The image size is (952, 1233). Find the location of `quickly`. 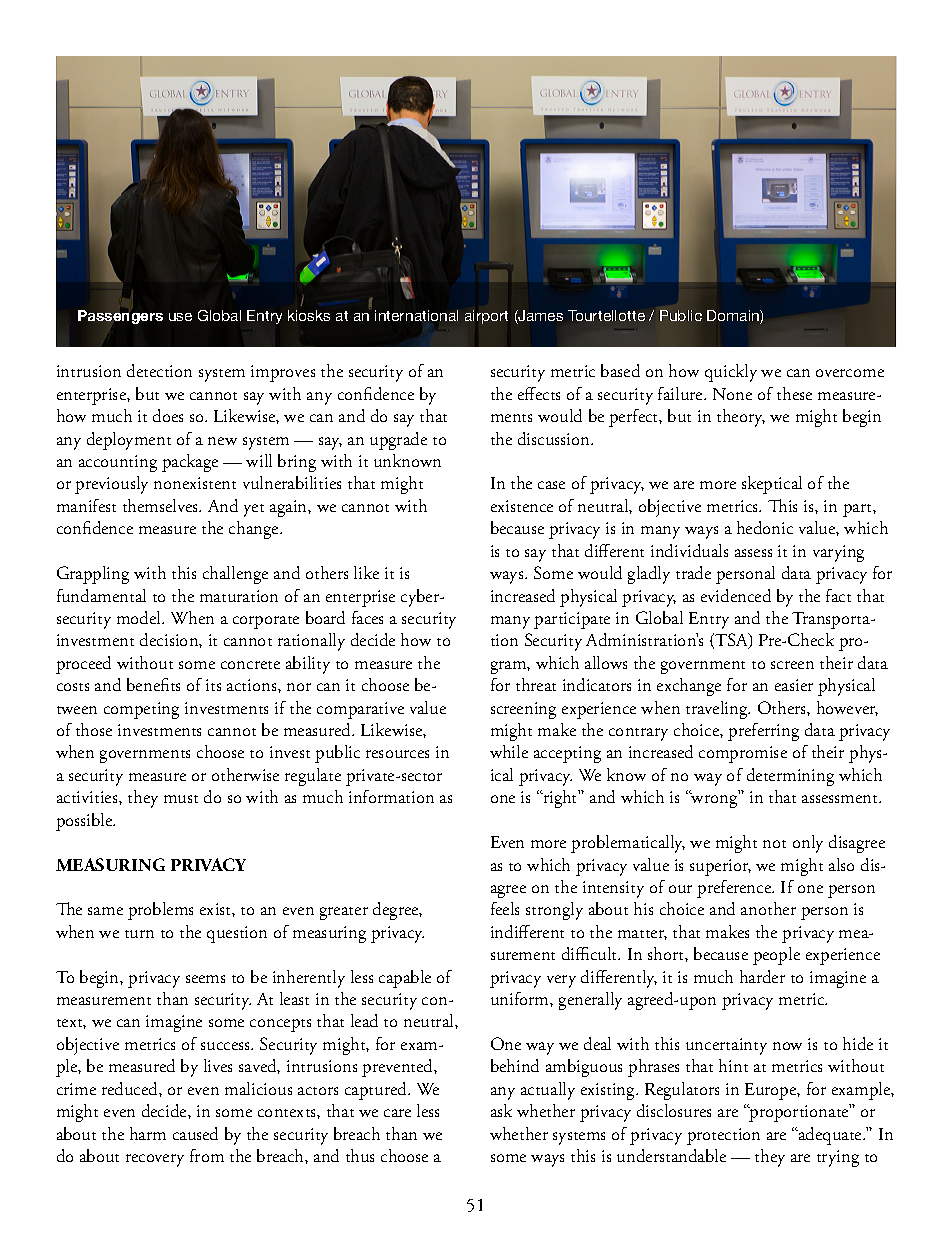

quickly is located at coordinates (731, 373).
